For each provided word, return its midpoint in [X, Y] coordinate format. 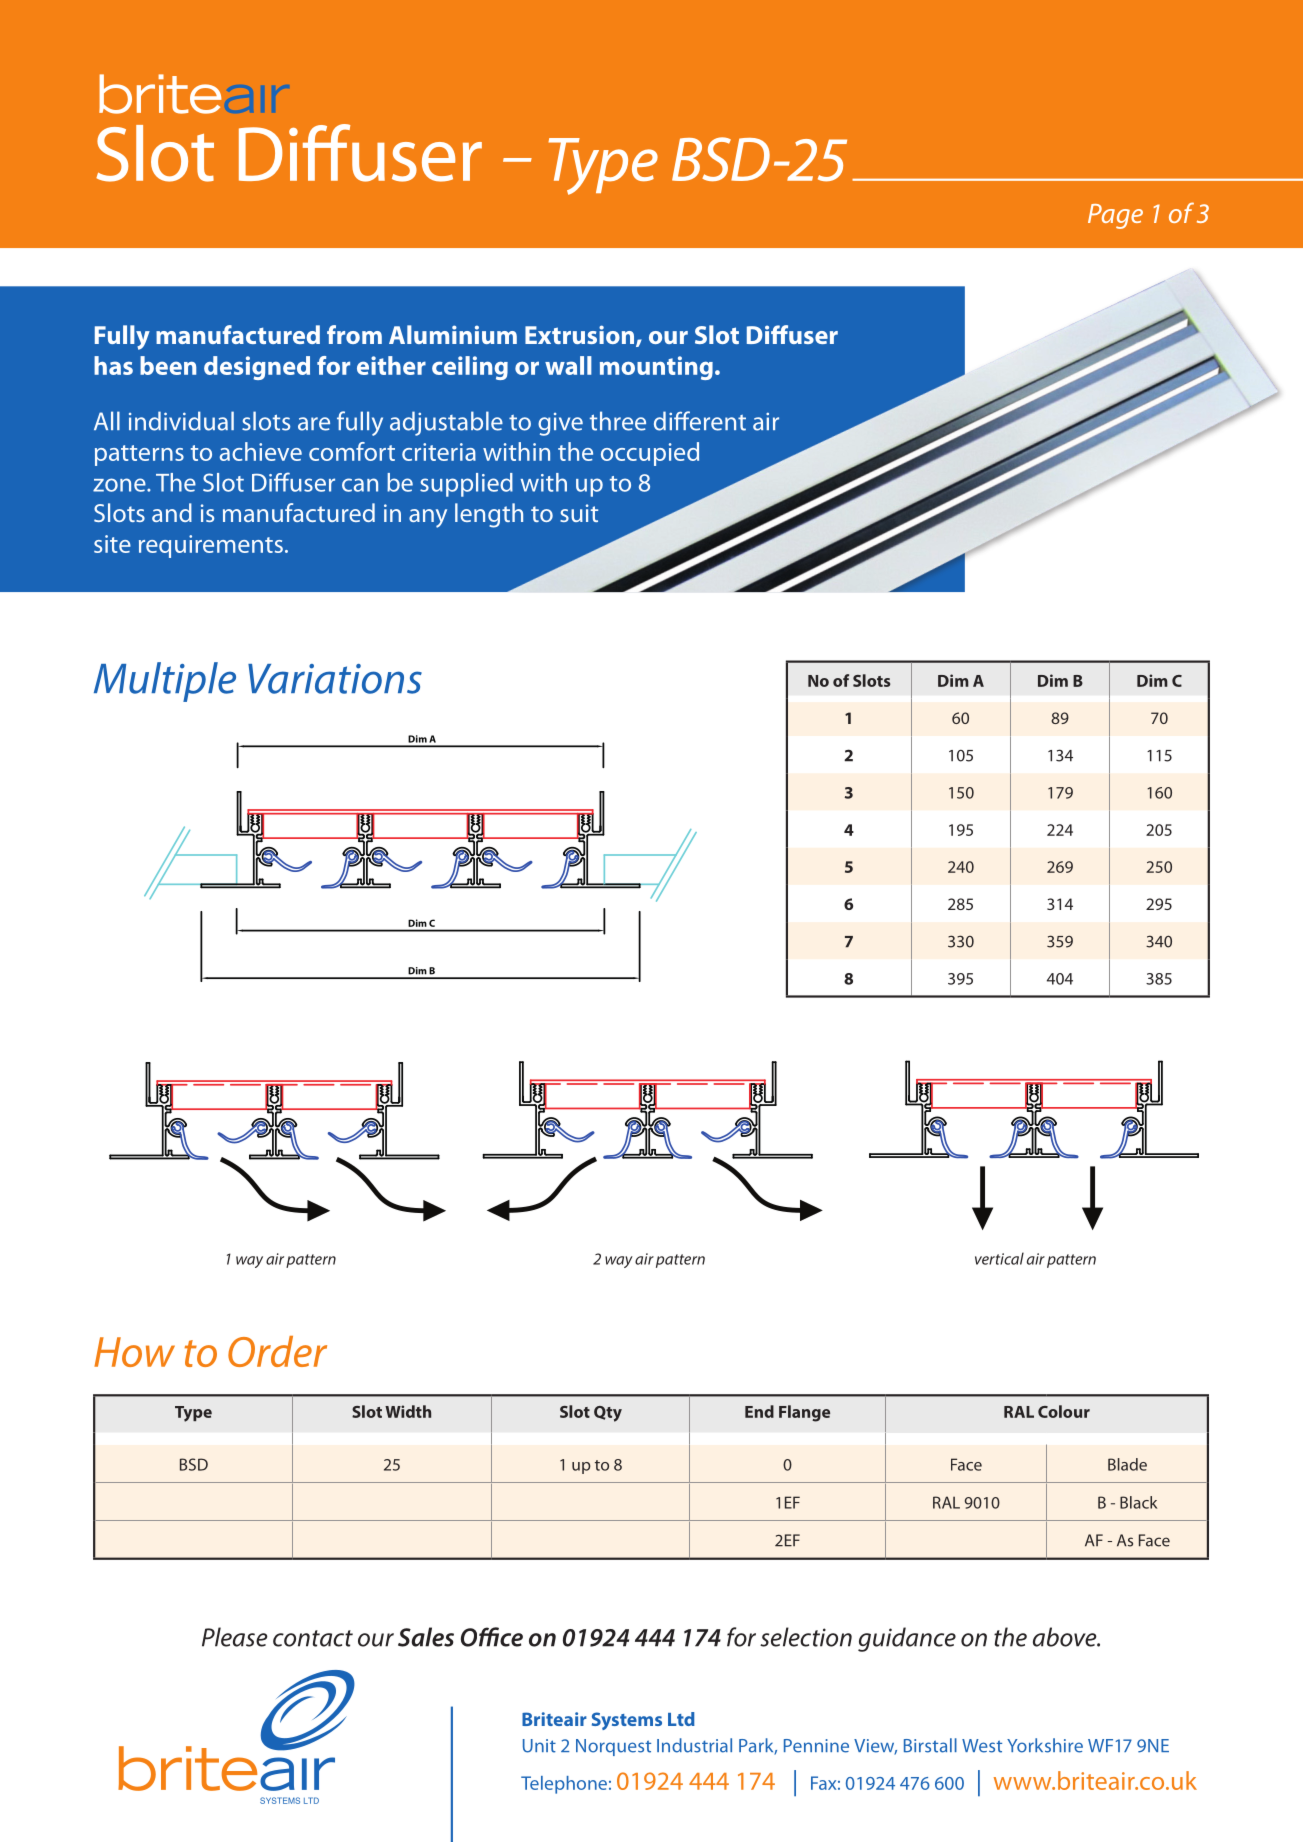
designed [257, 368]
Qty [608, 1414]
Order [277, 1351]
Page [1115, 216]
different [700, 421]
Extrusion [581, 336]
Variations [335, 679]
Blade [1127, 1464]
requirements [211, 546]
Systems [627, 1721]
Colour [1064, 1411]
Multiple [165, 682]
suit [579, 513]
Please [235, 1637]
